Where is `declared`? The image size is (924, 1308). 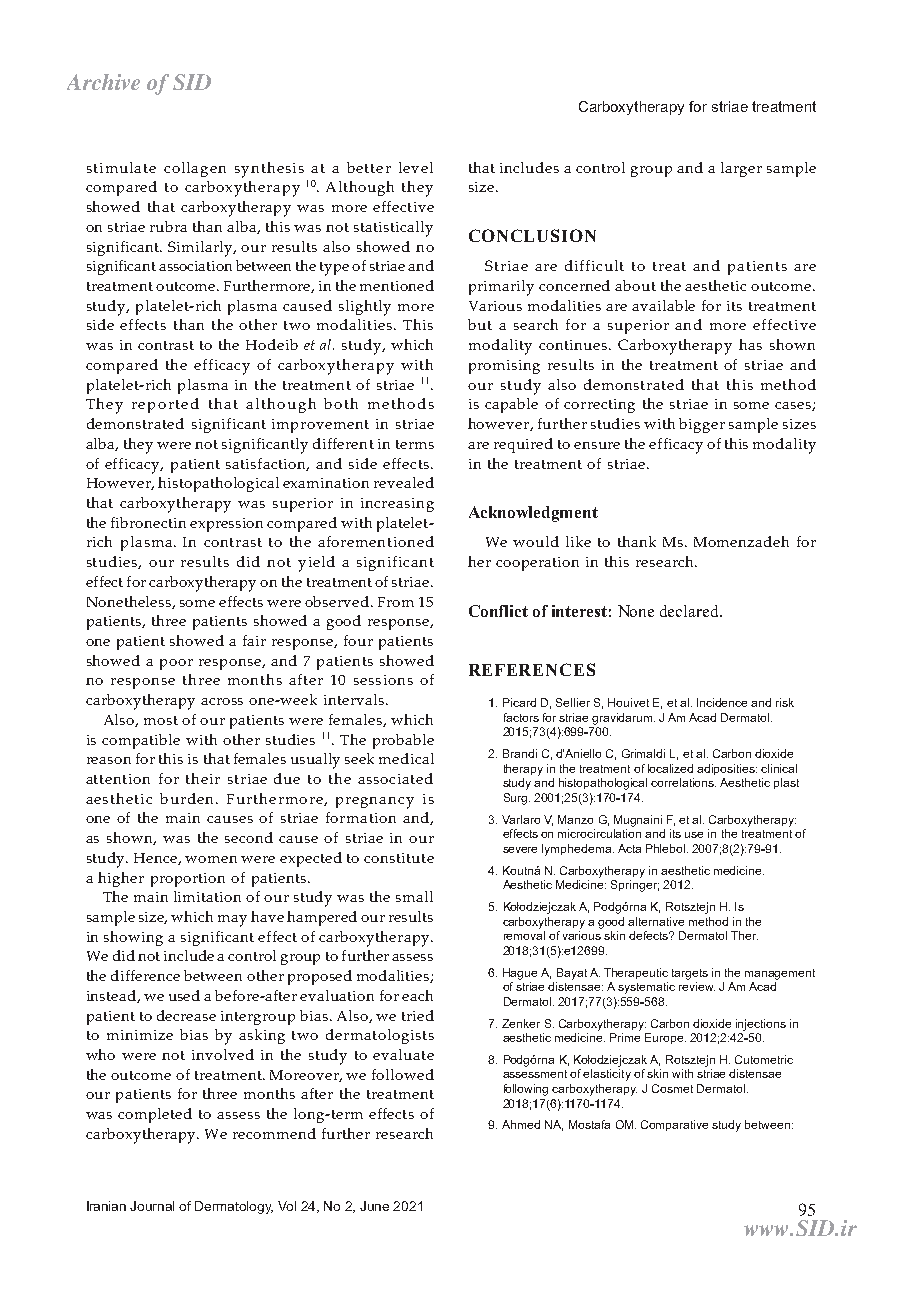
declared is located at coordinates (690, 611).
